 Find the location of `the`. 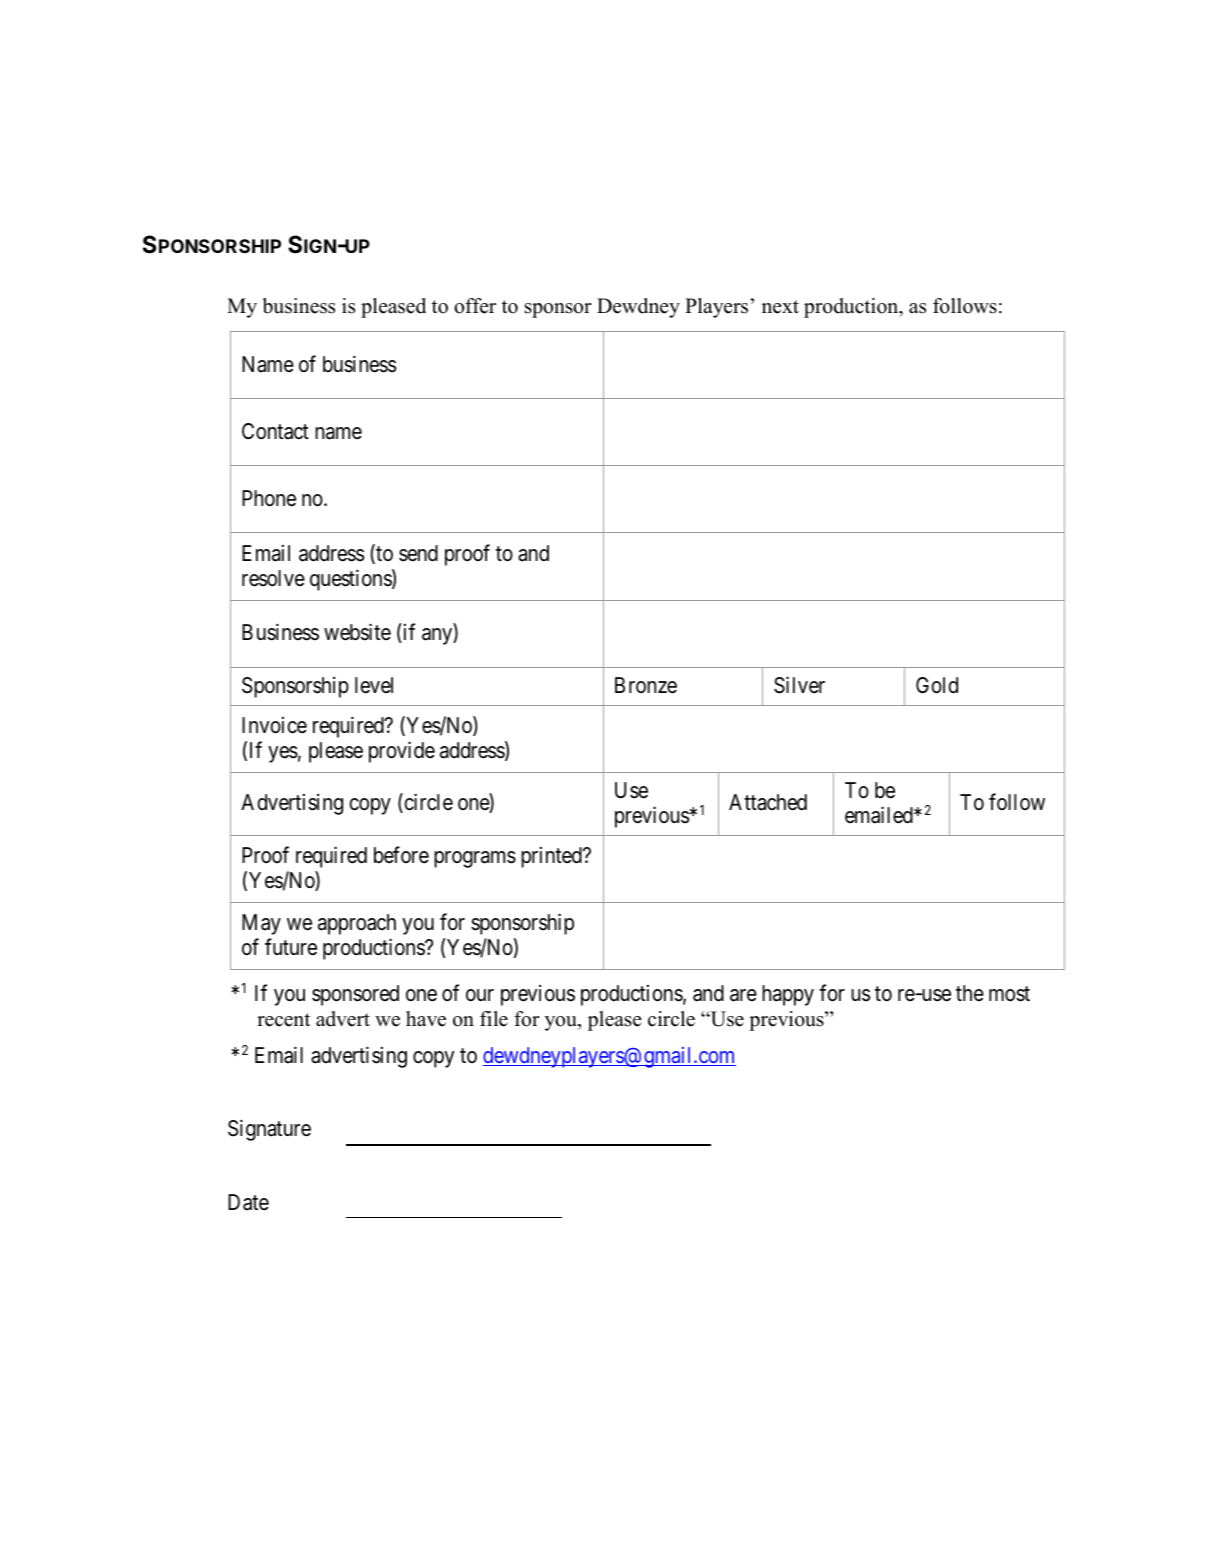

the is located at coordinates (970, 993).
